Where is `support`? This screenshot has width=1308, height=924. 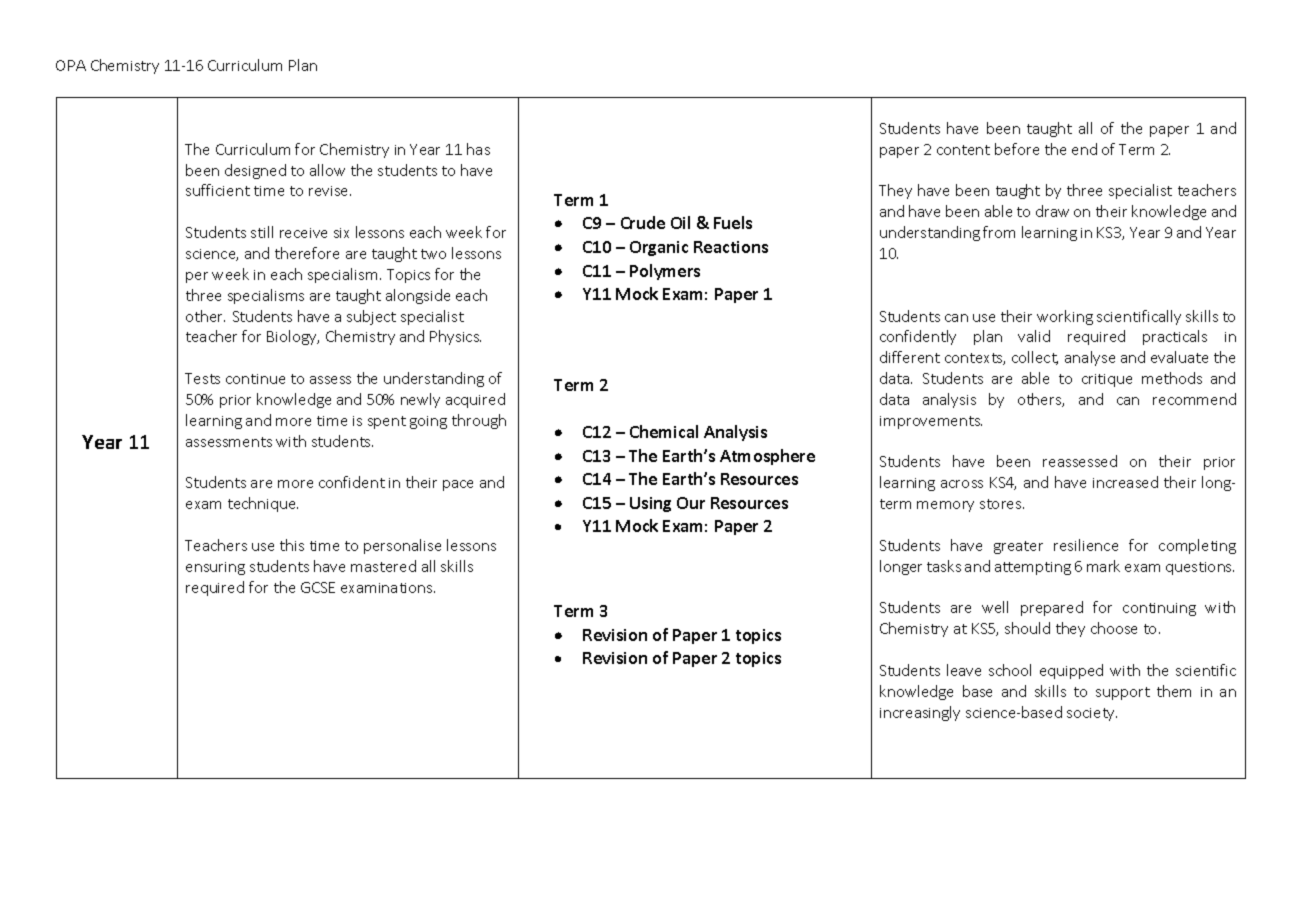
support is located at coordinates (1123, 693).
